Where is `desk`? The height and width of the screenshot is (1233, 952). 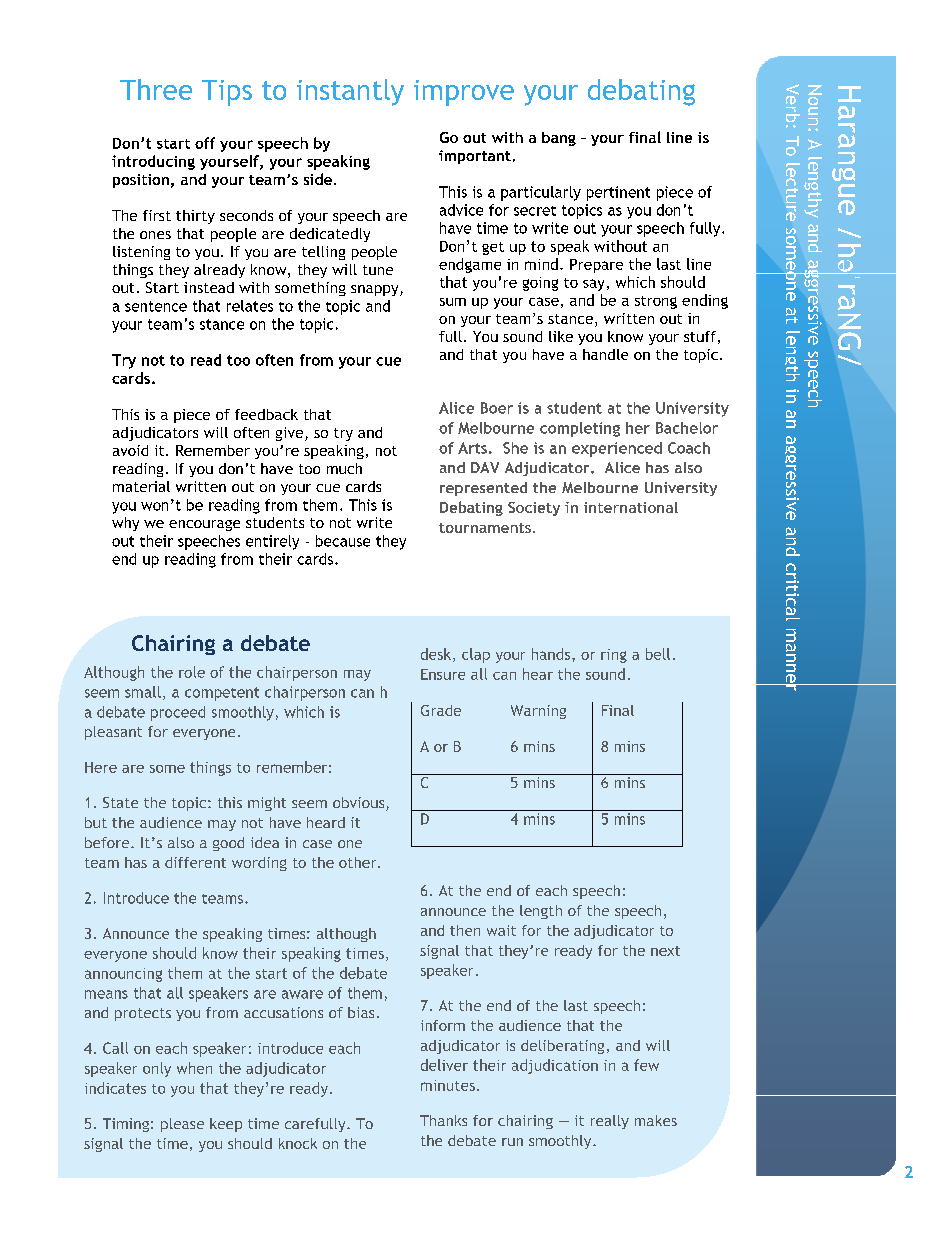
desk is located at coordinates (437, 655).
